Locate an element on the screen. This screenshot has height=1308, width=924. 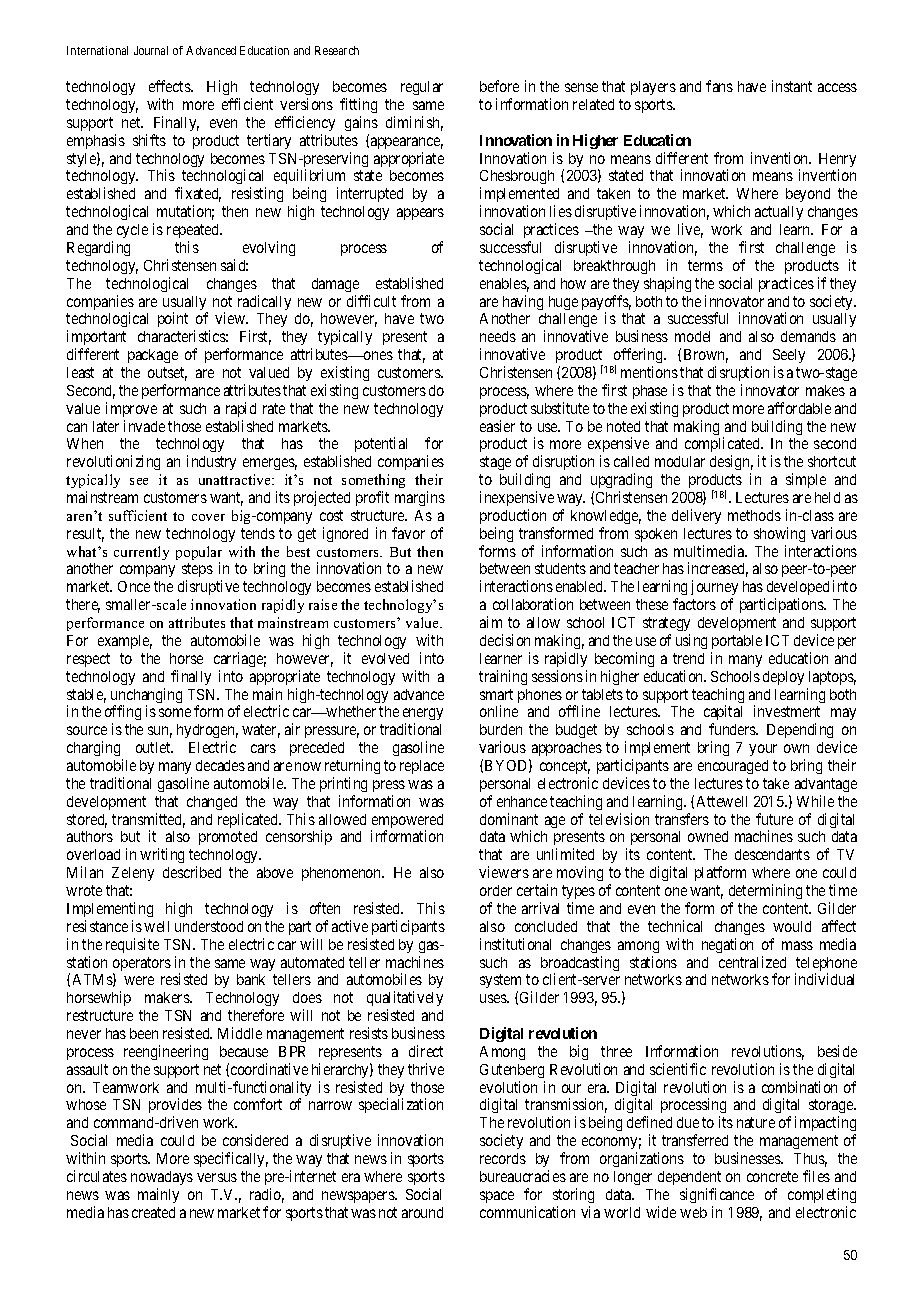
transmitted is located at coordinates (148, 820).
